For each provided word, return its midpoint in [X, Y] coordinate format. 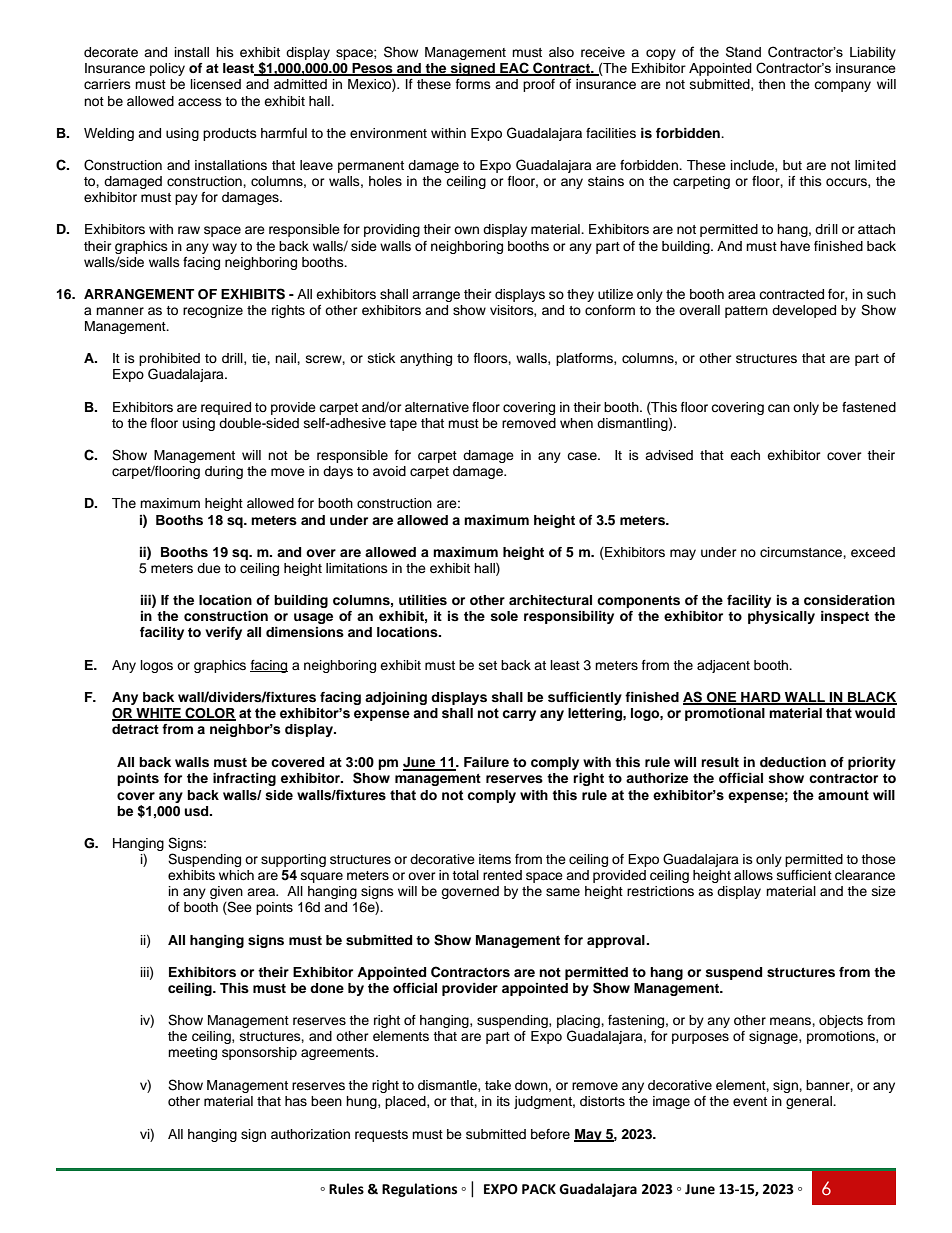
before [550, 1134]
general [810, 1102]
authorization [310, 1134]
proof [539, 85]
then [771, 84]
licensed [216, 84]
